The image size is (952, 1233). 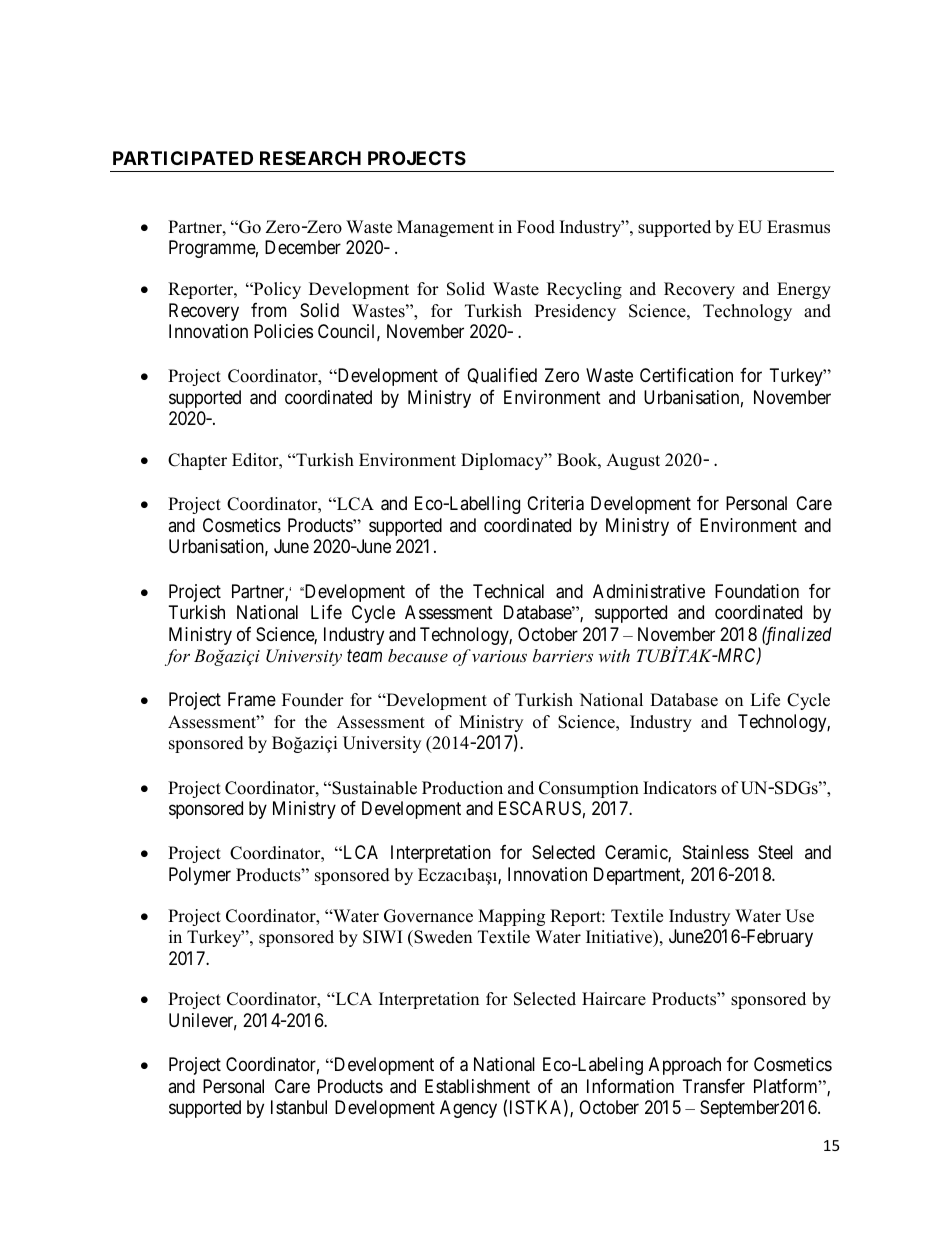 I want to click on Criteria, so click(x=555, y=503).
